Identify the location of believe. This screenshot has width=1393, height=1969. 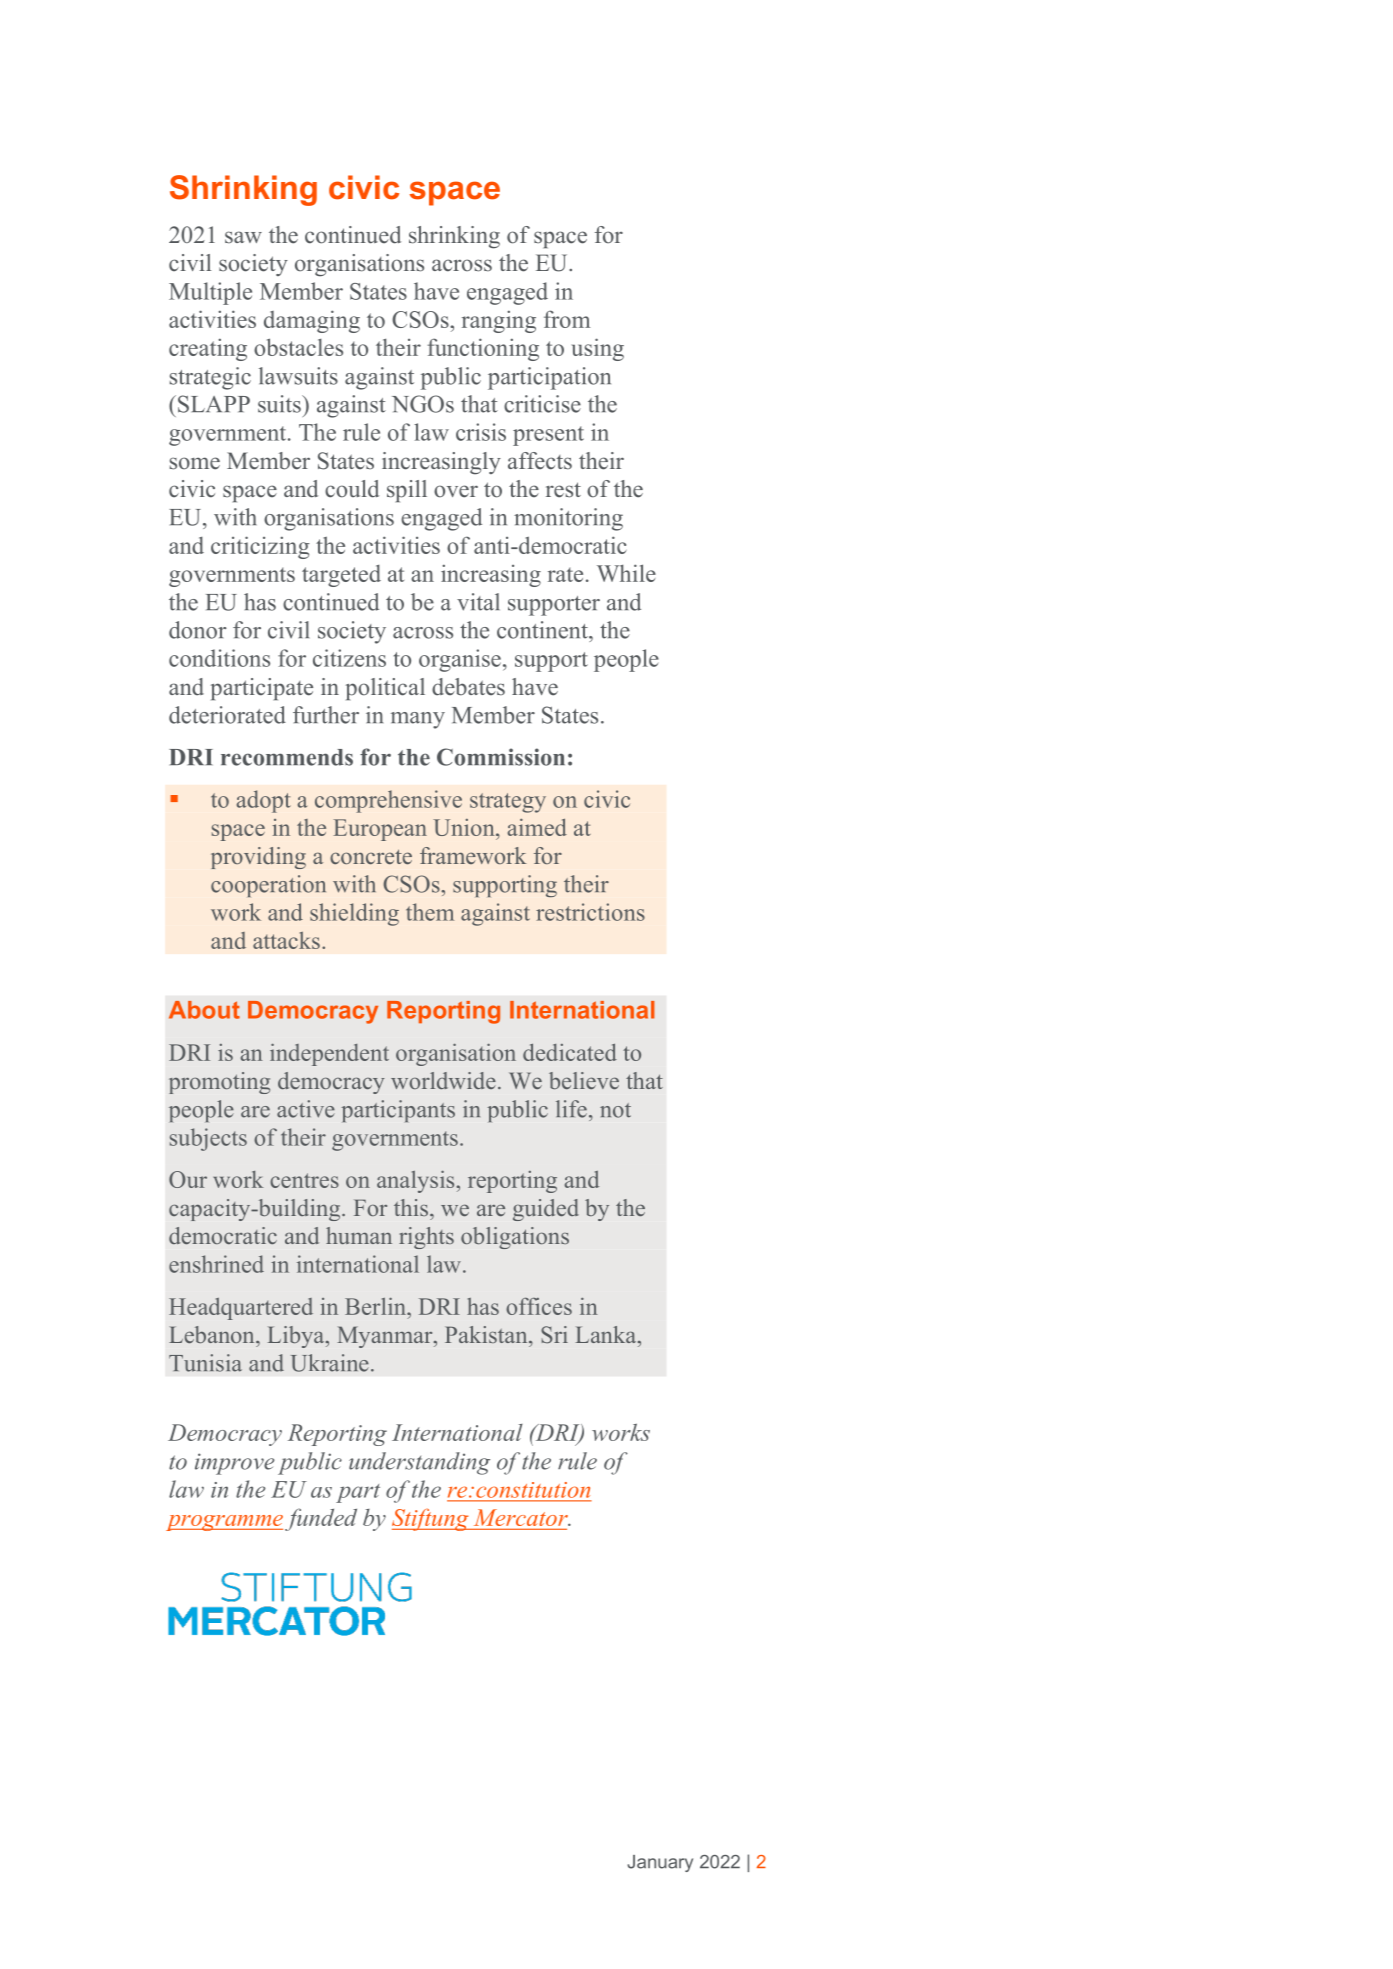
(584, 1080).
